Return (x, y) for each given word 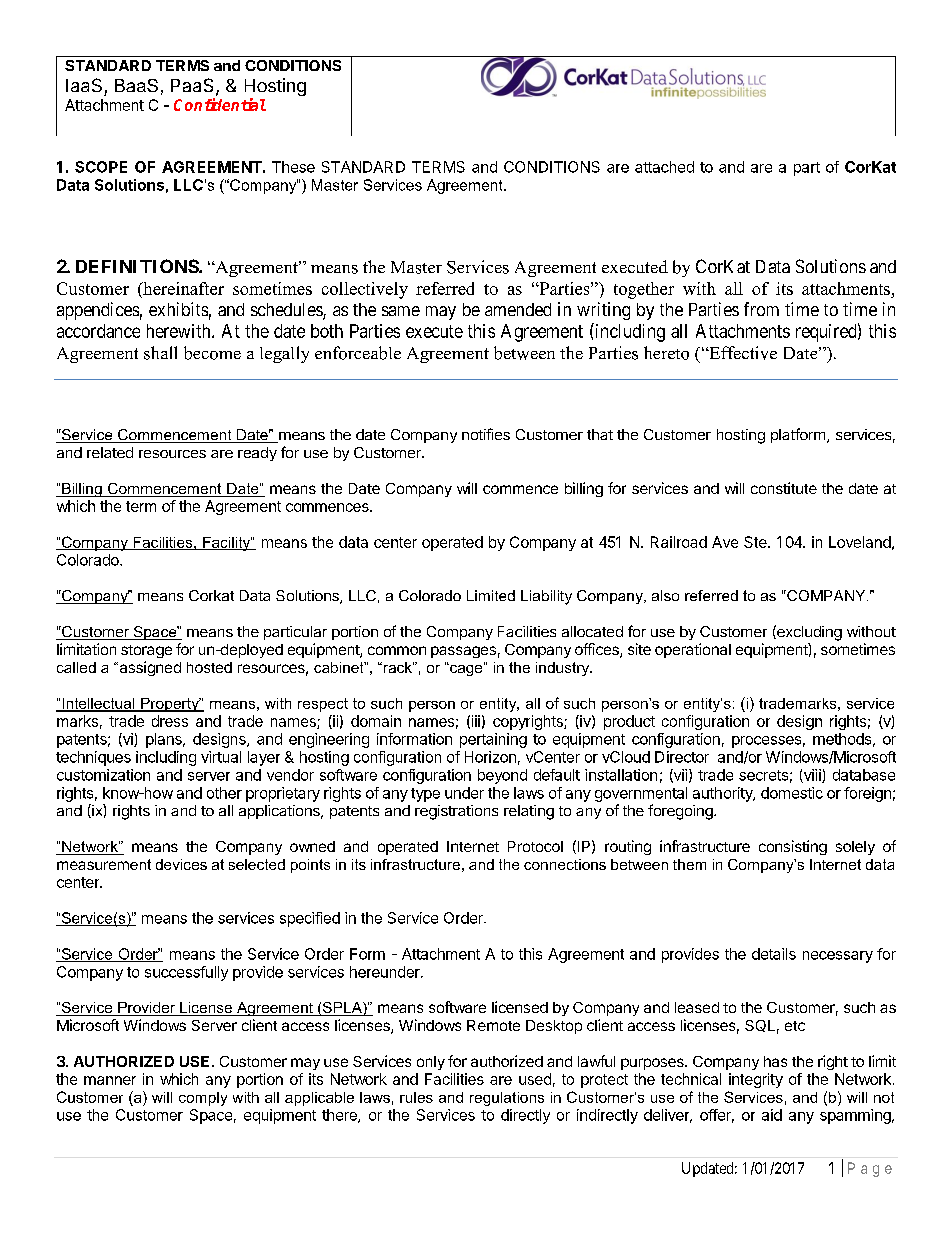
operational (693, 650)
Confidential (220, 104)
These (293, 167)
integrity (756, 1080)
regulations (507, 1099)
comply (203, 1099)
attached (664, 167)
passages (463, 652)
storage (146, 651)
